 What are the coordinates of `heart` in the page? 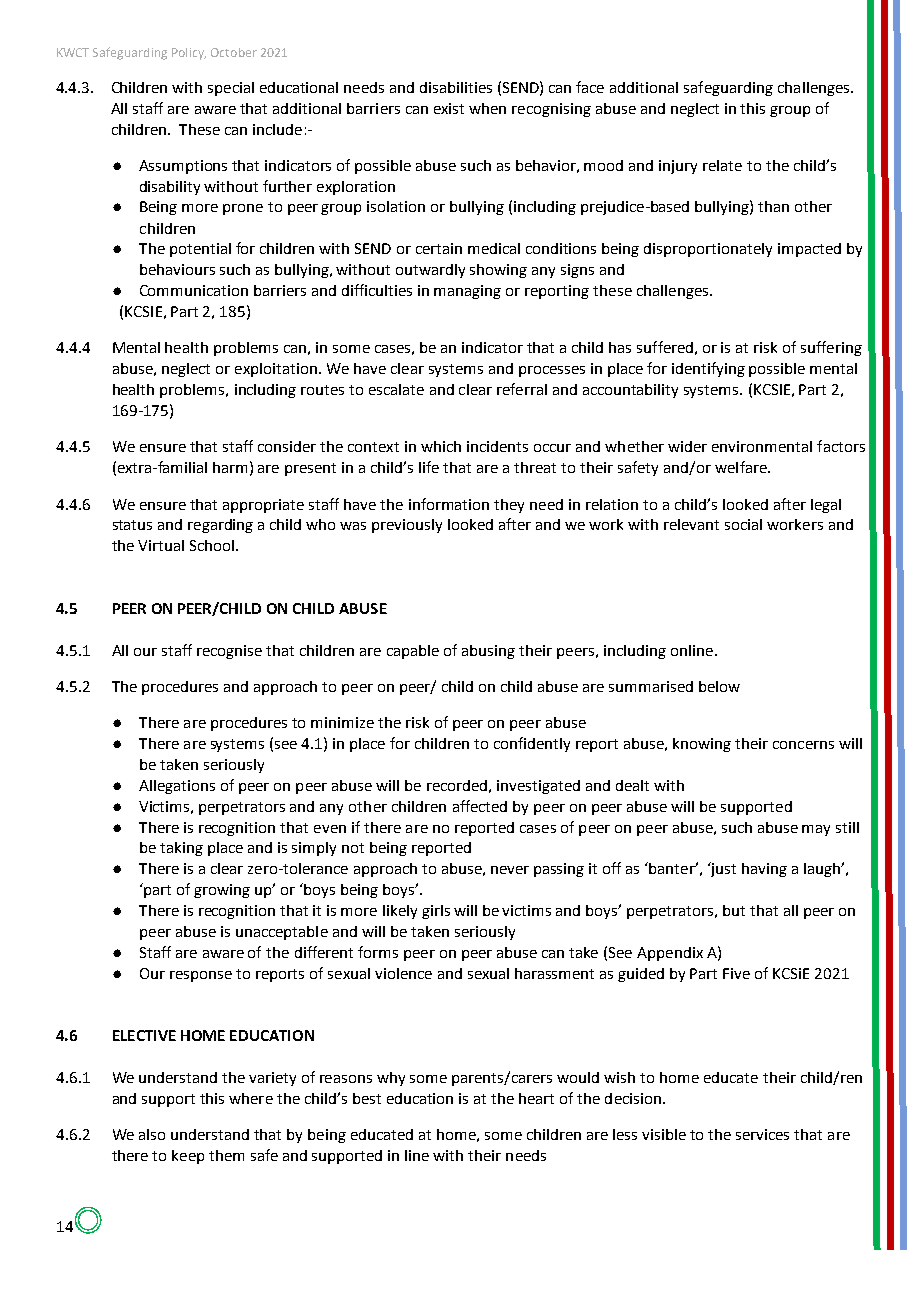 It's located at (536, 1098).
